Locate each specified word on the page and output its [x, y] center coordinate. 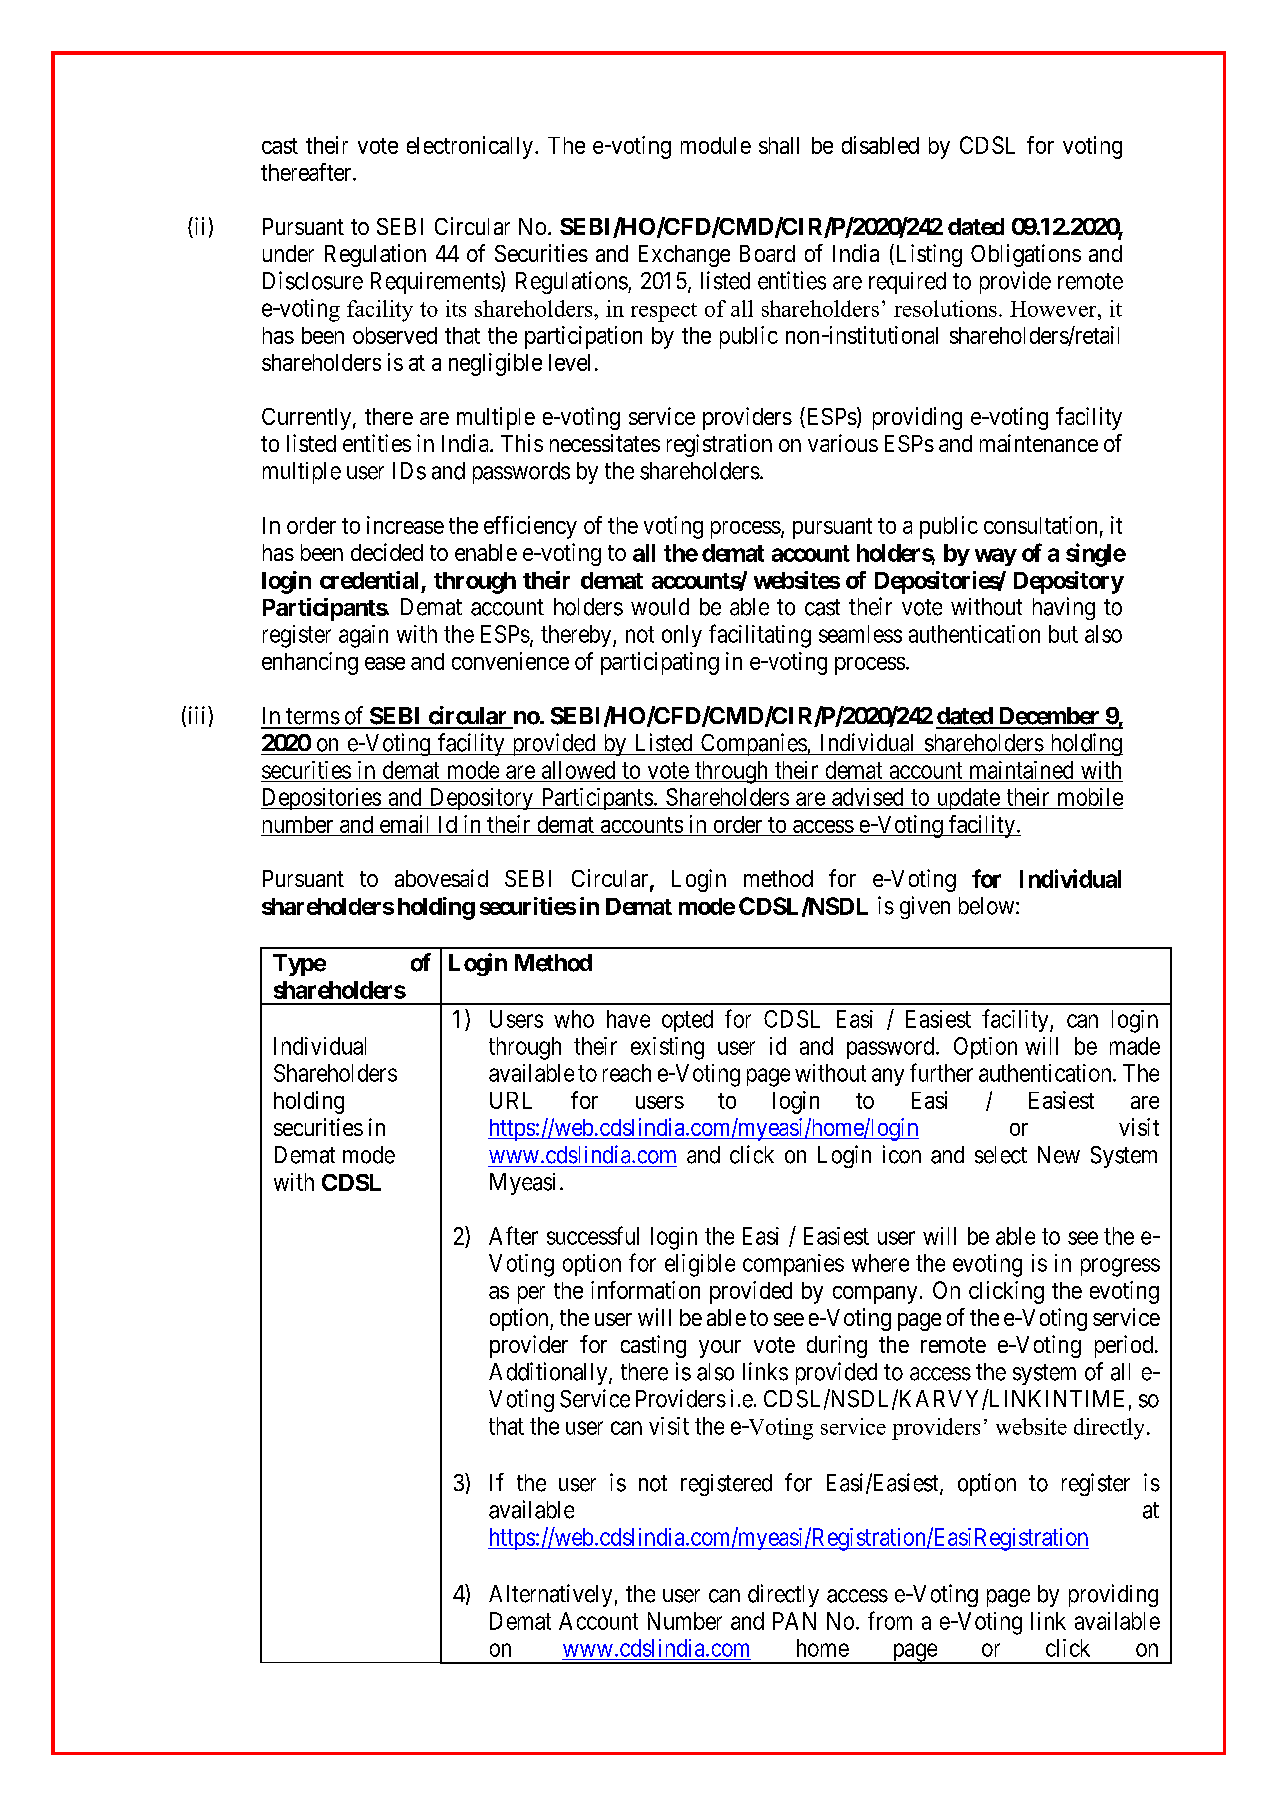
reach [627, 1073]
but [1063, 634]
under [288, 253]
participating [660, 663]
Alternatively [550, 1595]
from [890, 1620]
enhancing [310, 663]
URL [511, 1100]
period [1125, 1346]
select [1001, 1155]
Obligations [1026, 255]
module [716, 145]
